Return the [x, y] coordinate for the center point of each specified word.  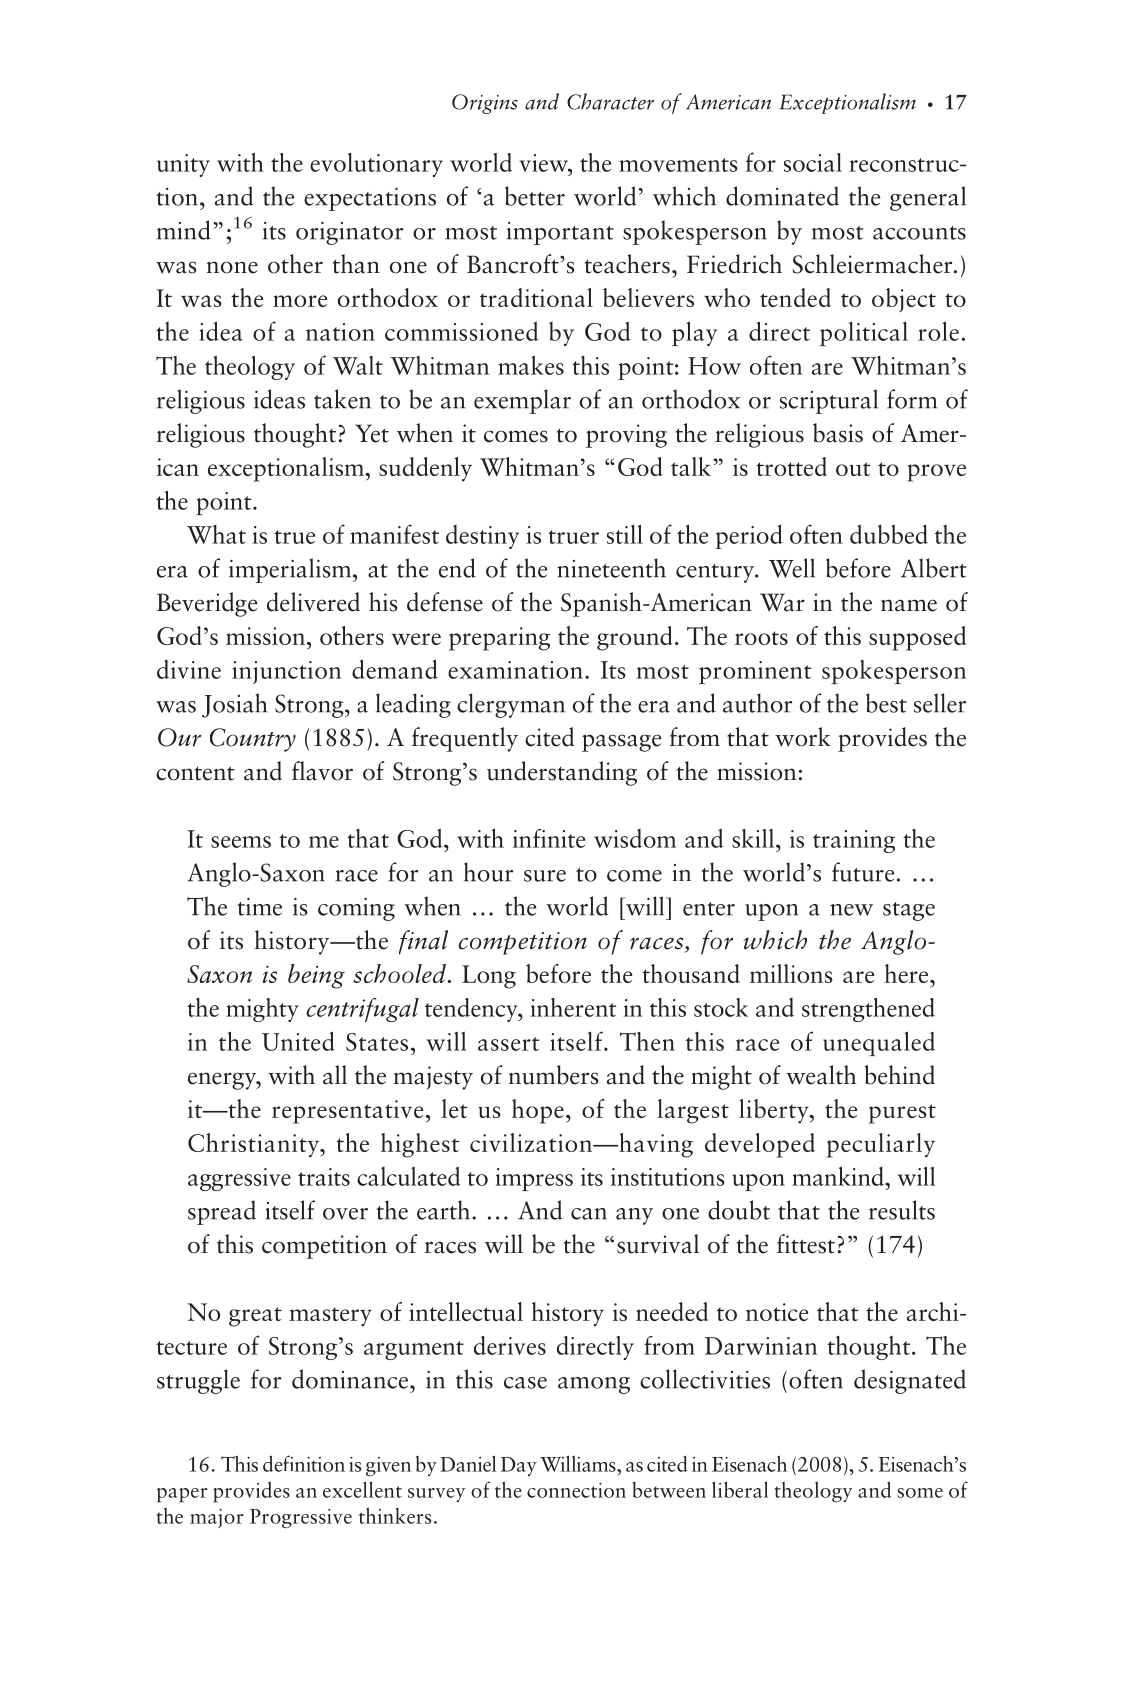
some [920, 1493]
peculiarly [881, 1145]
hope [538, 1111]
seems [241, 842]
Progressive [301, 1518]
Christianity [255, 1145]
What [216, 534]
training [854, 841]
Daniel [468, 1463]
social [813, 162]
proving [626, 436]
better [535, 196]
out [853, 469]
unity [183, 165]
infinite [549, 838]
